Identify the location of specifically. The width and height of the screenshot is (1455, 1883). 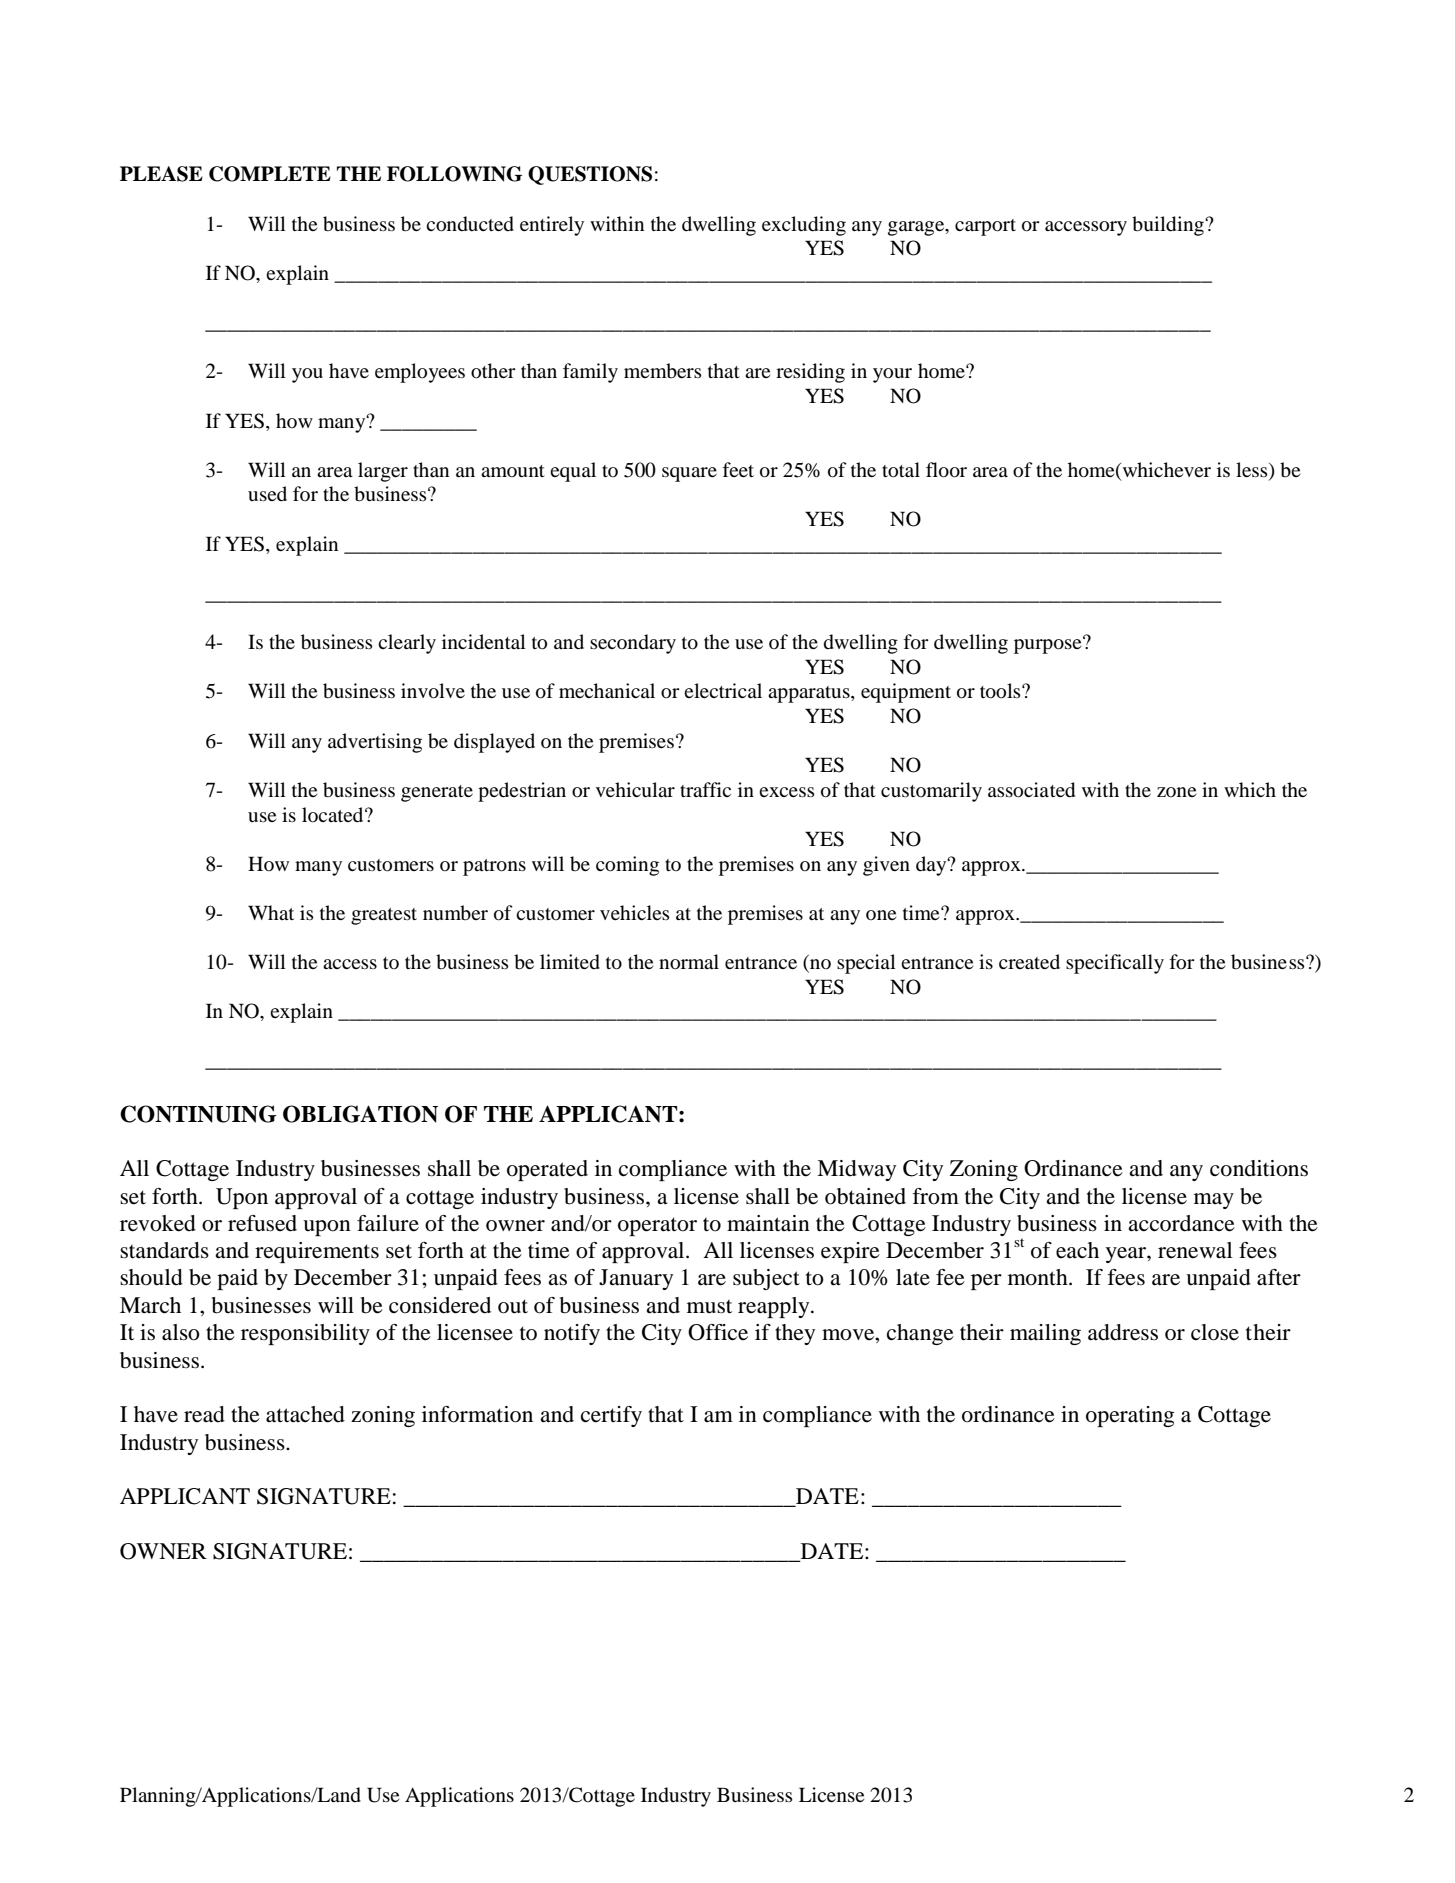
(1115, 964).
